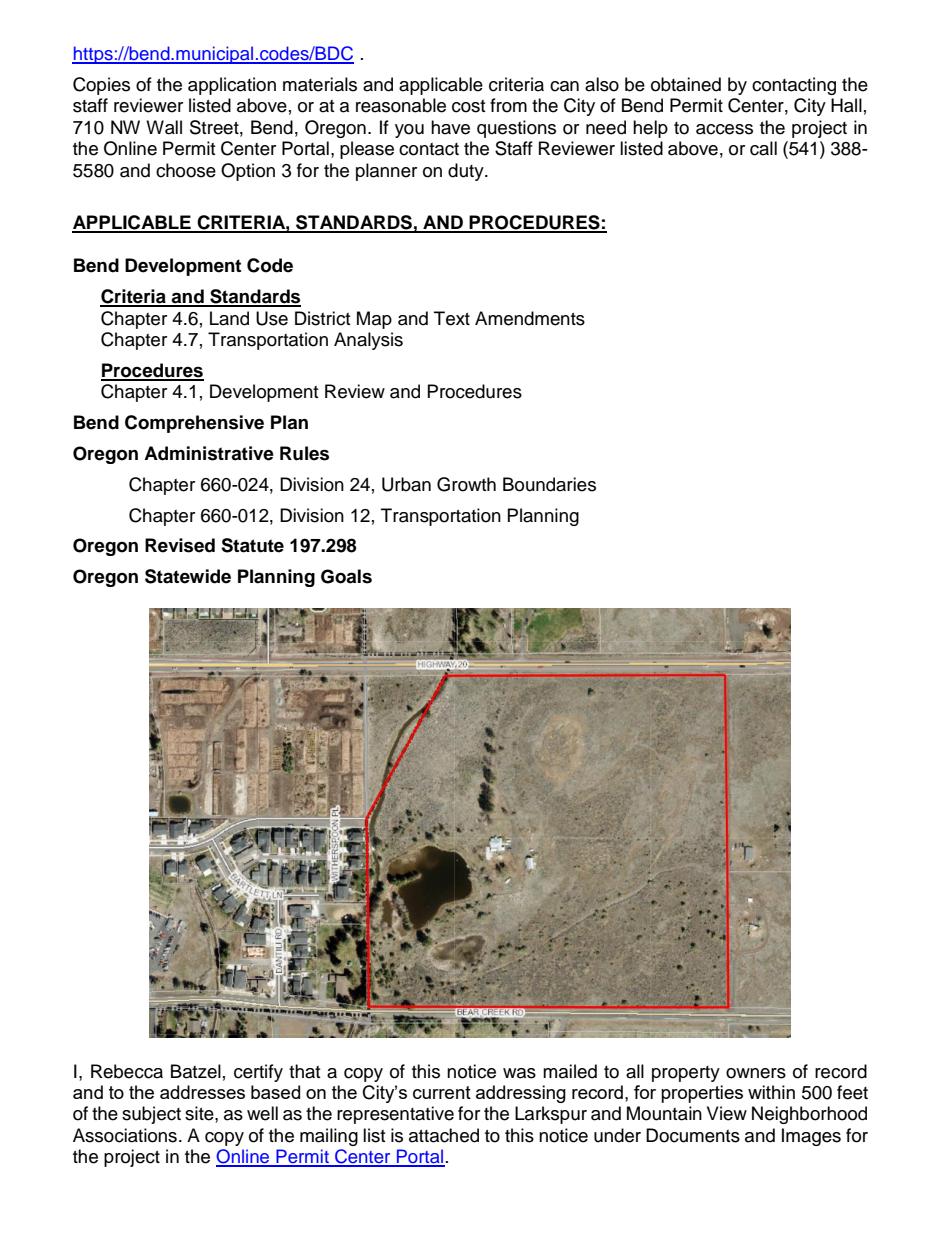 This image has height=1233, width=952. Describe the element at coordinates (164, 127) in the image. I see `Wall` at that location.
